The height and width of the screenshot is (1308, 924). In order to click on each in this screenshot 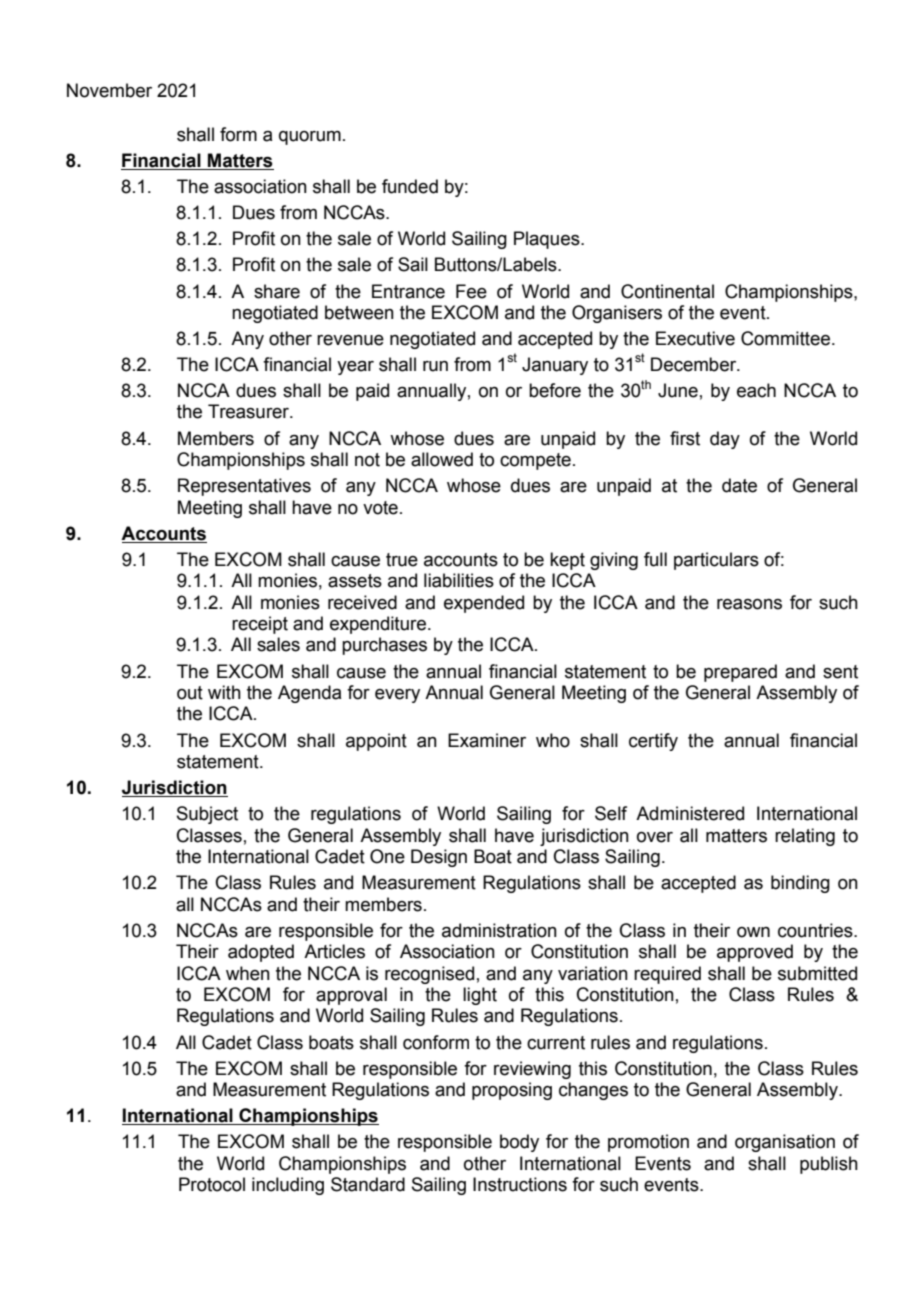, I will do `click(756, 390)`.
